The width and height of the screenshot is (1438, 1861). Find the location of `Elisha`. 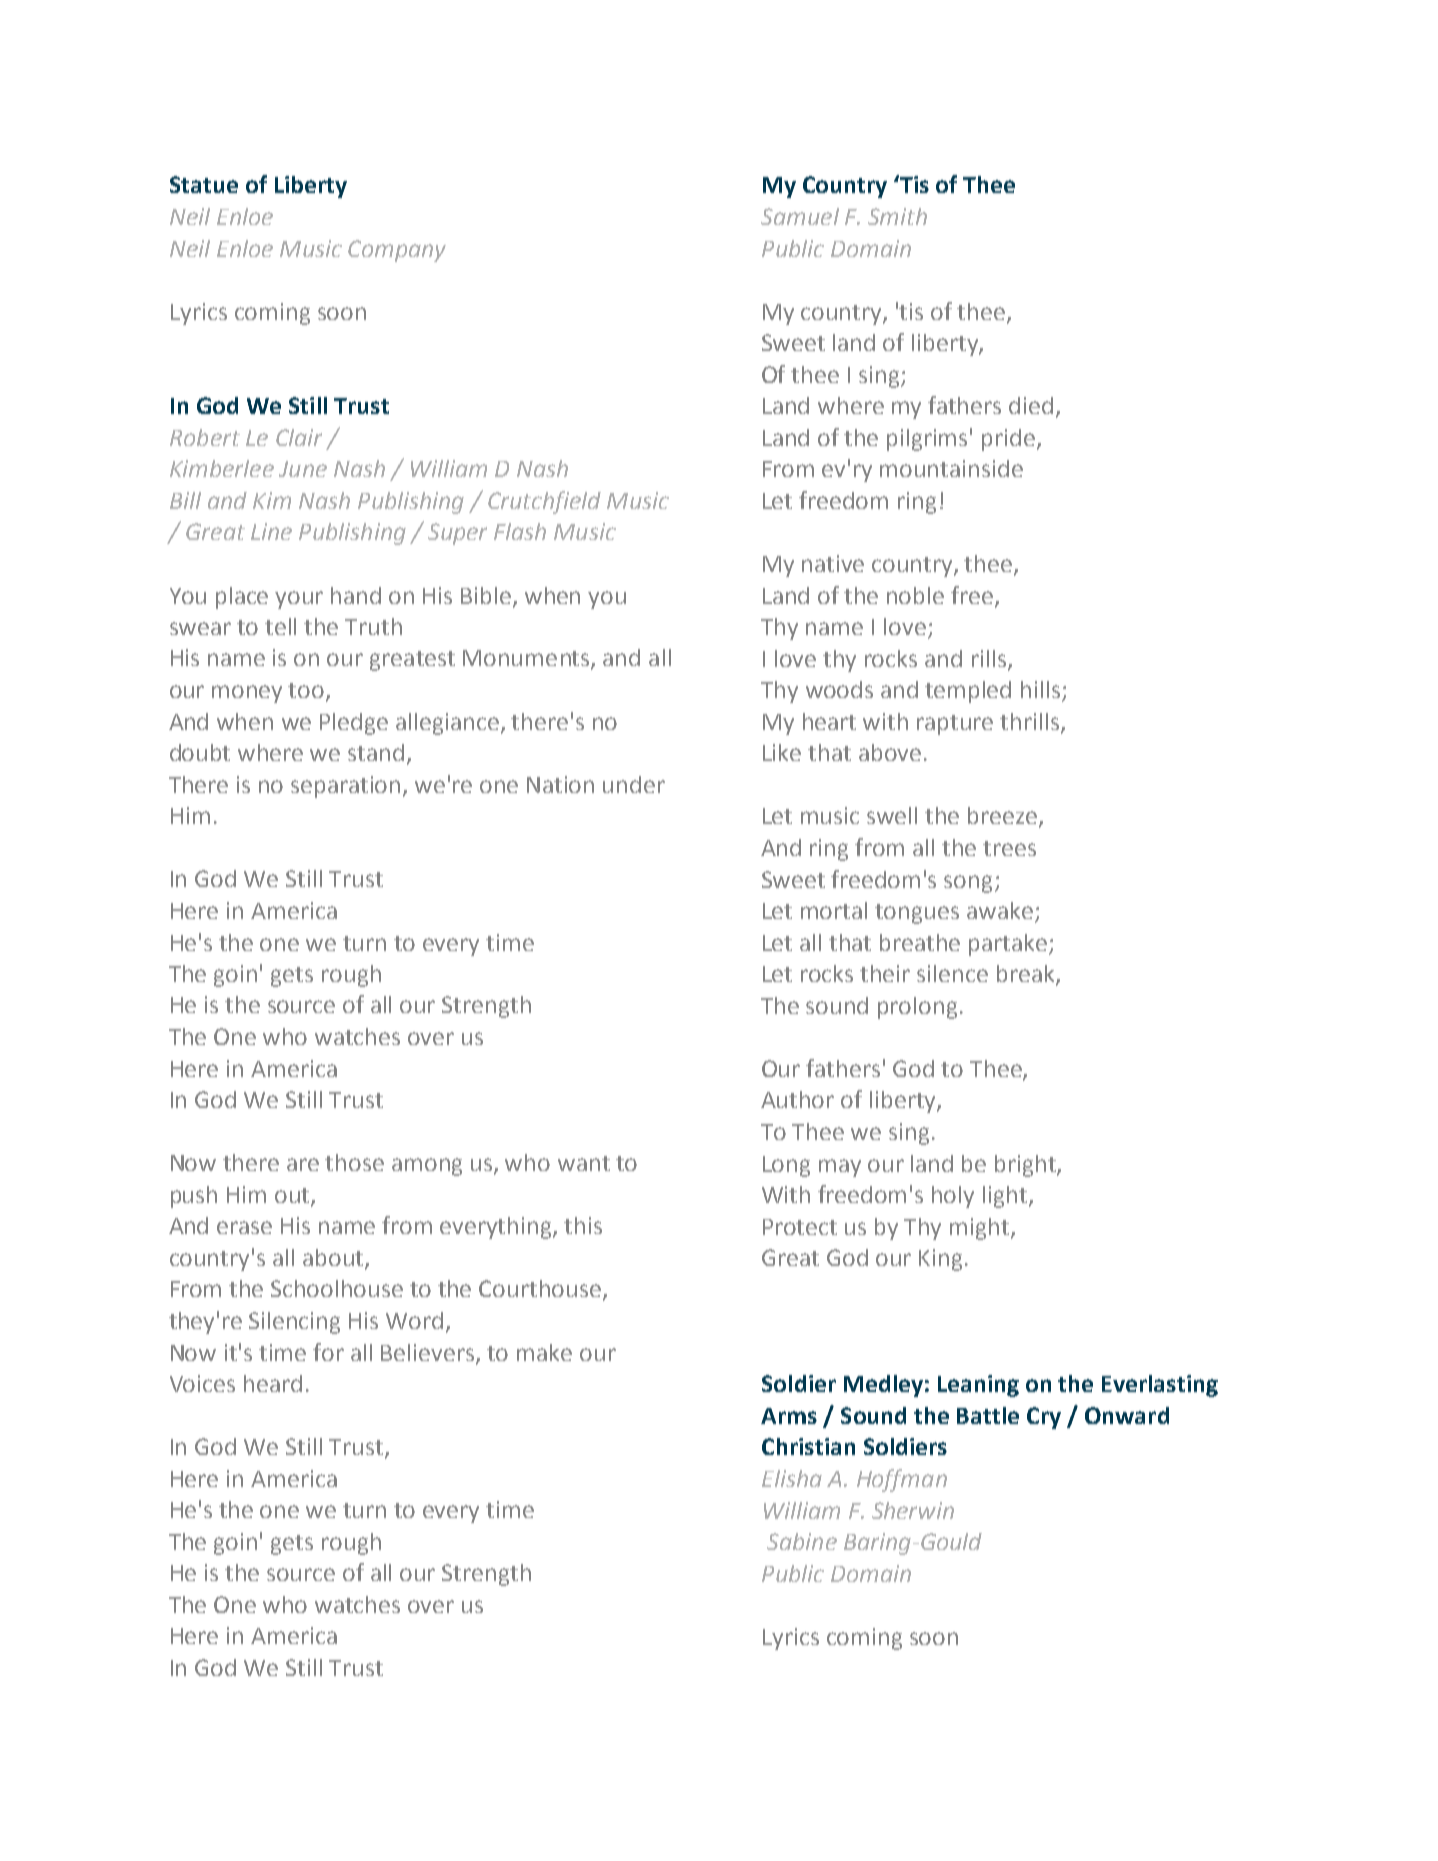

Elisha is located at coordinates (792, 1478).
